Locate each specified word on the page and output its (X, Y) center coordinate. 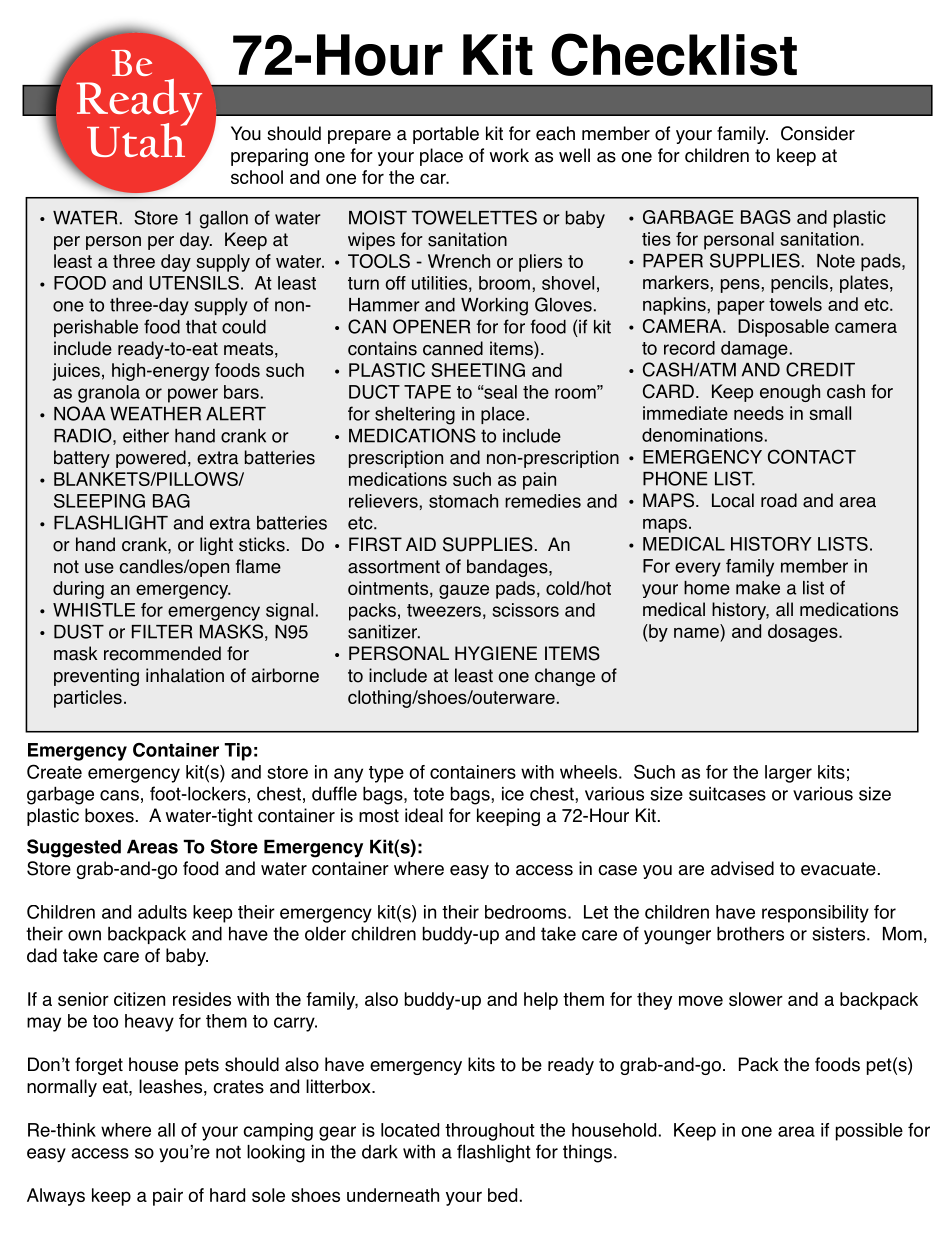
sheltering (415, 416)
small (830, 413)
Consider (818, 133)
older (325, 933)
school (257, 177)
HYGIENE (496, 653)
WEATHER (155, 414)
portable (446, 135)
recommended (162, 653)
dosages (804, 633)
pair (168, 1197)
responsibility (815, 914)
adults (162, 912)
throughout (490, 1132)
